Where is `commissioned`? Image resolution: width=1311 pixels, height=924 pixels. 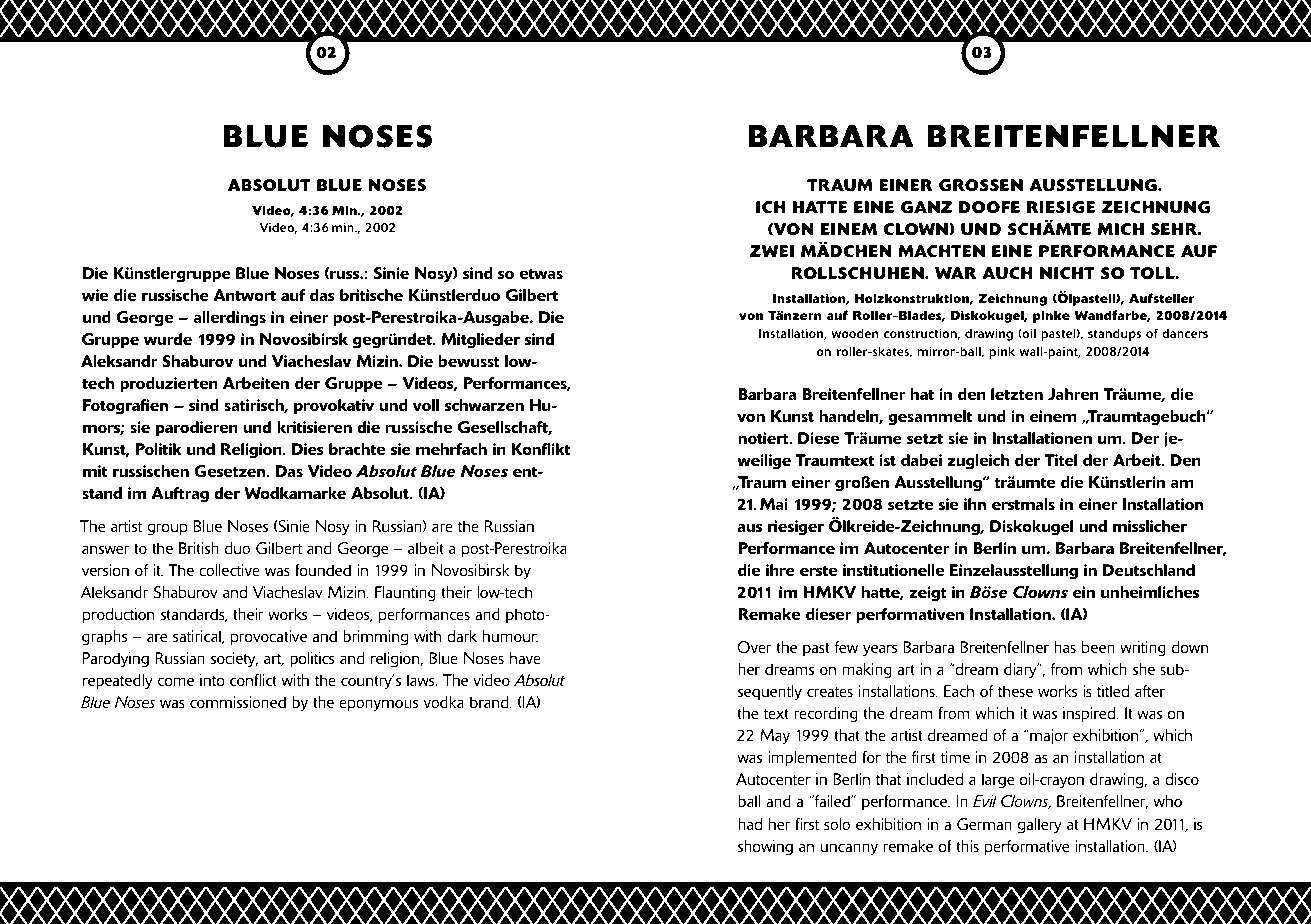 commissioned is located at coordinates (238, 702).
